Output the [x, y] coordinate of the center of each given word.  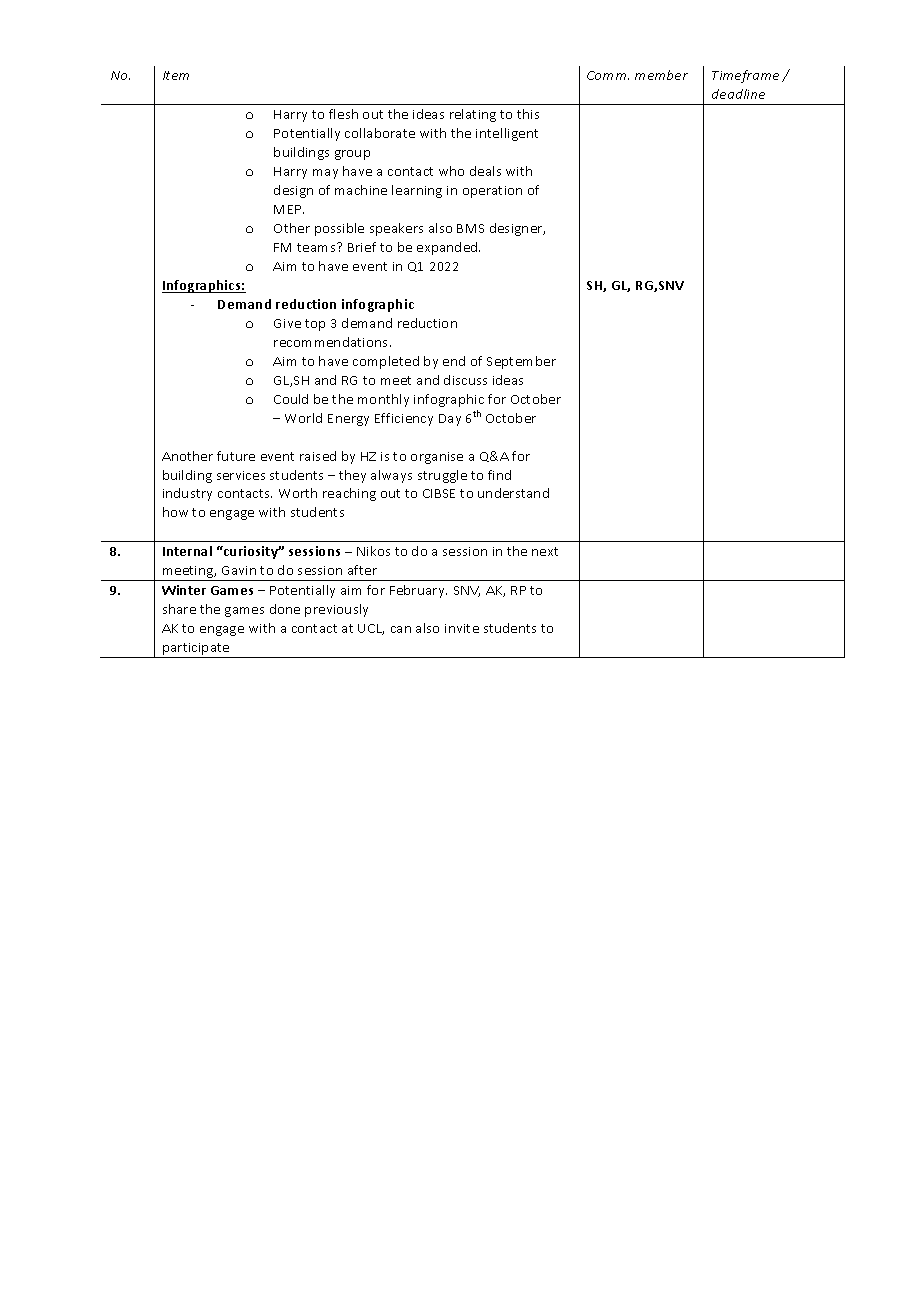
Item [176, 75]
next [545, 551]
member [661, 75]
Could [291, 399]
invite [462, 628]
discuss [465, 380]
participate [196, 650]
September [521, 362]
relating [473, 115]
